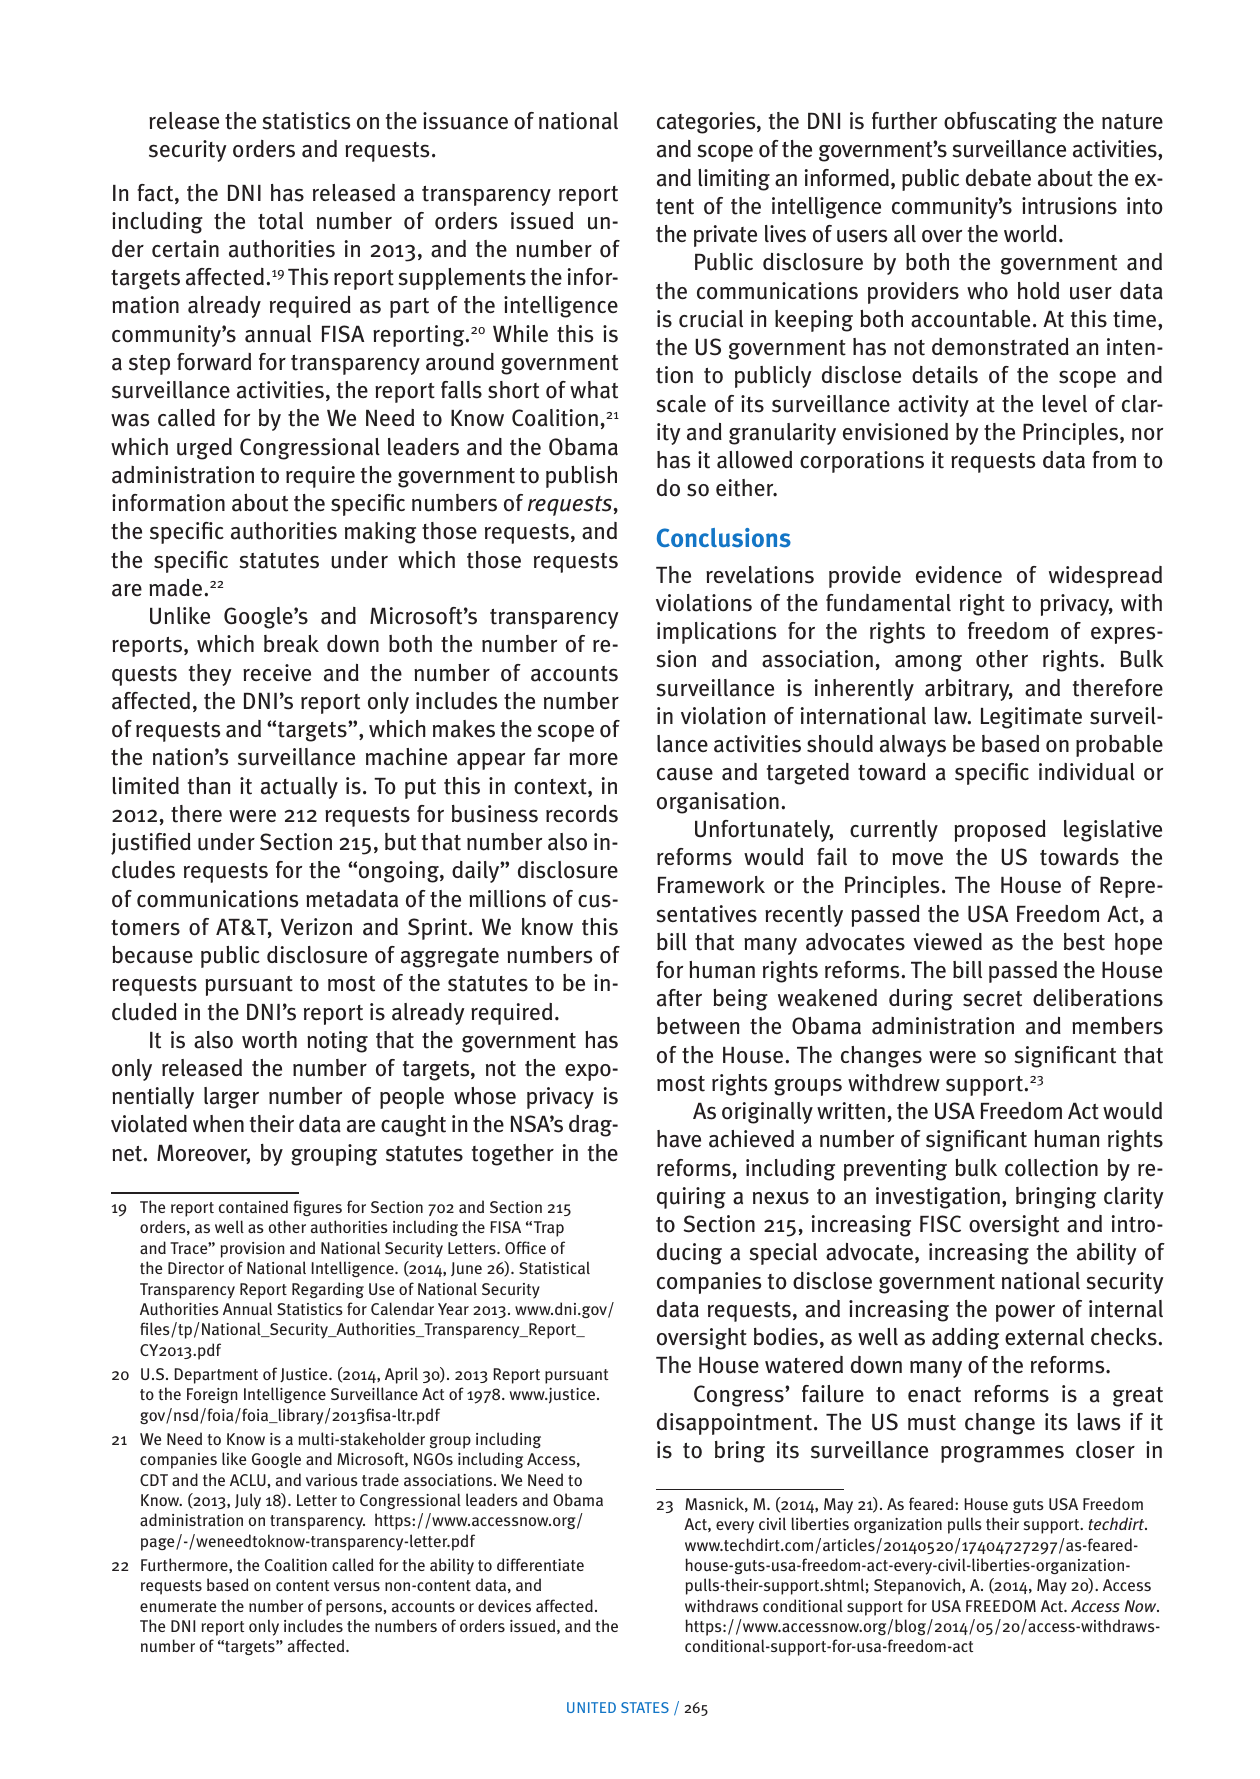 Image resolution: width=1260 pixels, height=1779 pixels. Describe the element at coordinates (178, 1606) in the screenshot. I see `enumerate` at that location.
